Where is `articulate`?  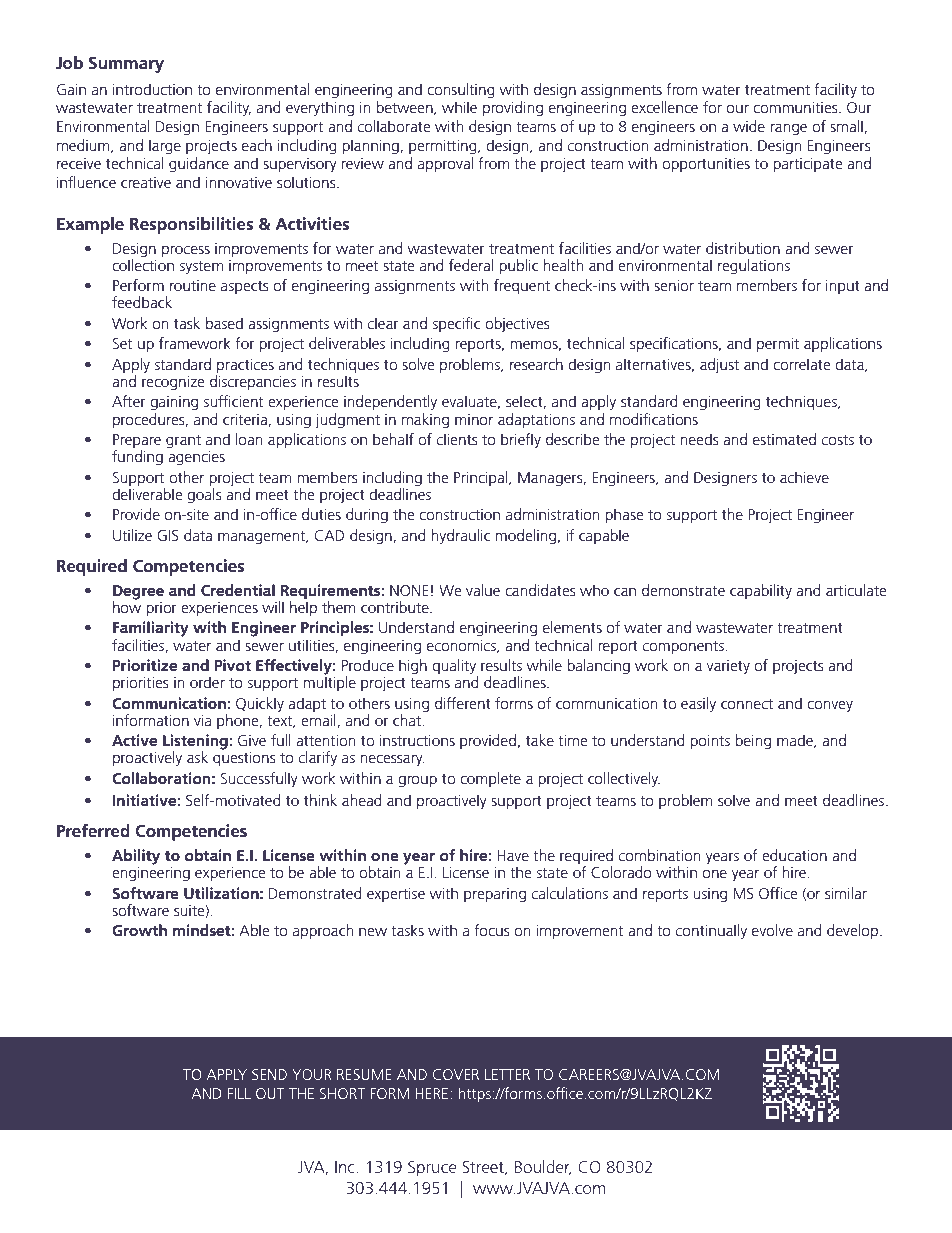
articulate is located at coordinates (856, 590).
